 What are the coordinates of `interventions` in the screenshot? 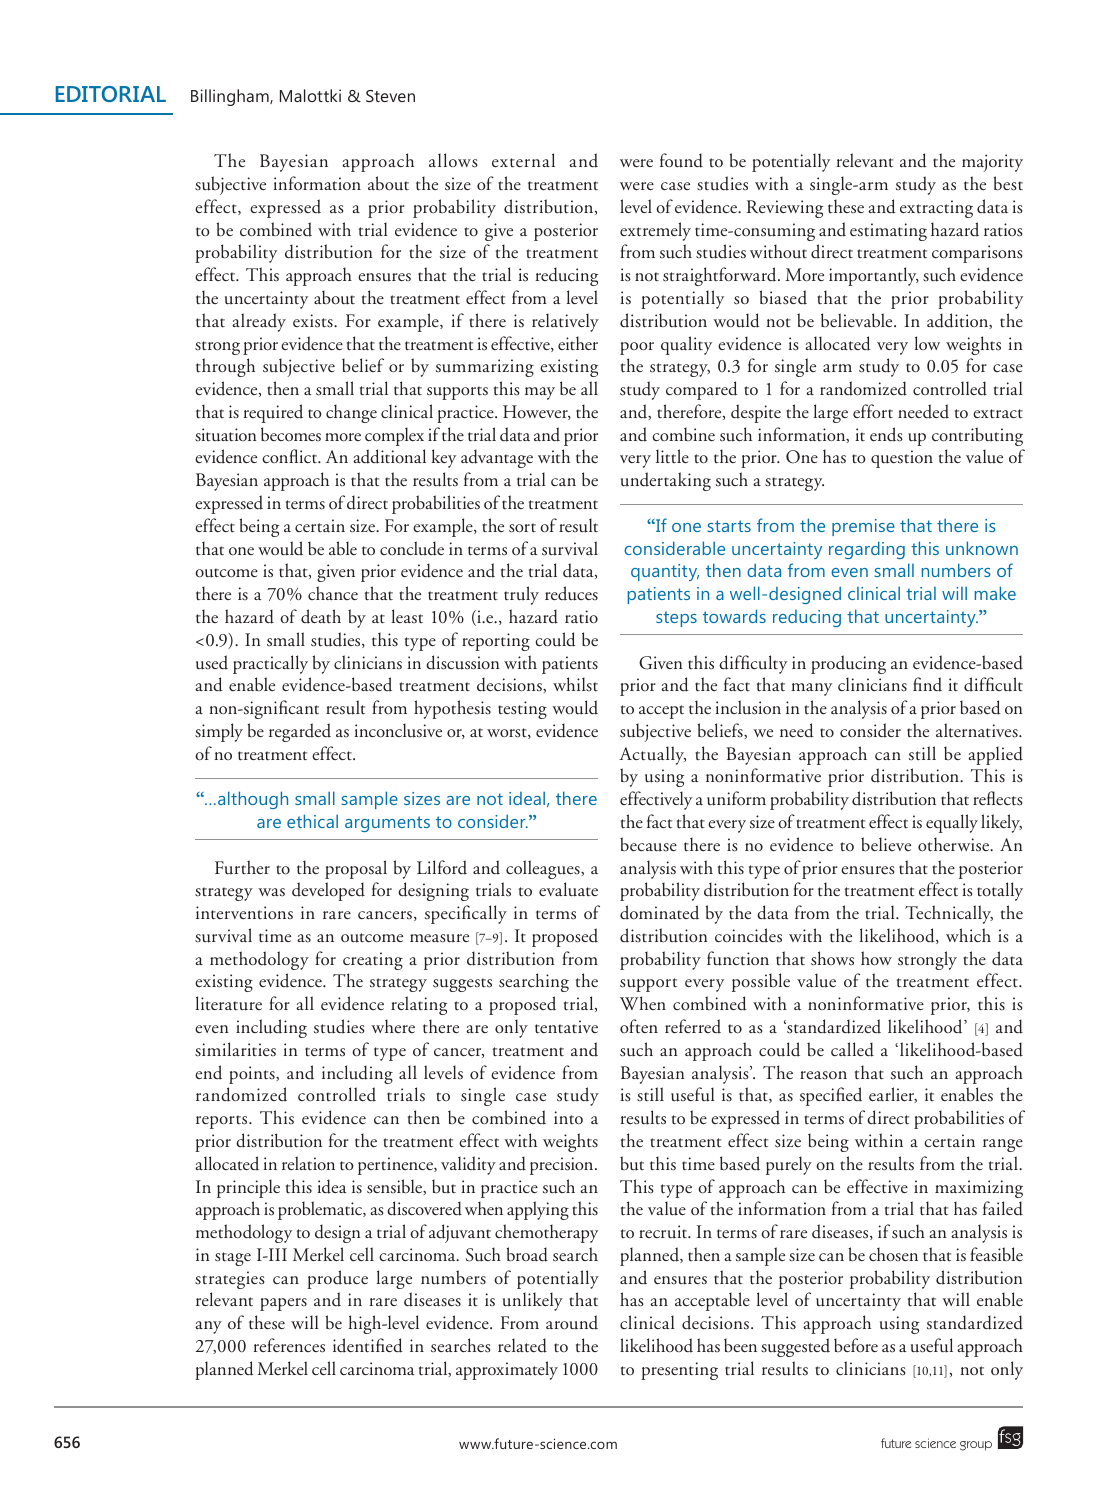 It's located at (244, 913).
